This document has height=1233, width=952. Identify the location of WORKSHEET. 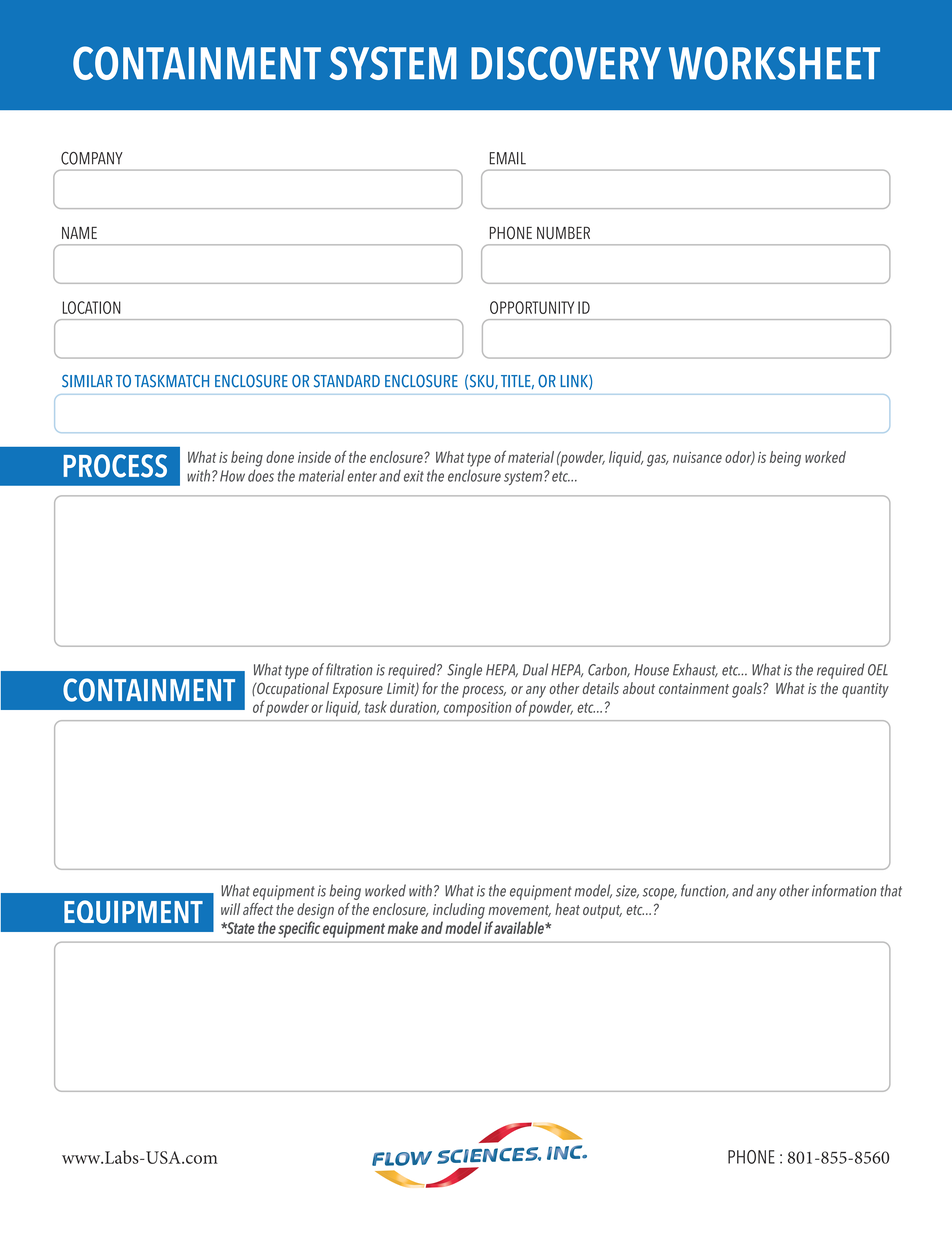
(774, 63).
